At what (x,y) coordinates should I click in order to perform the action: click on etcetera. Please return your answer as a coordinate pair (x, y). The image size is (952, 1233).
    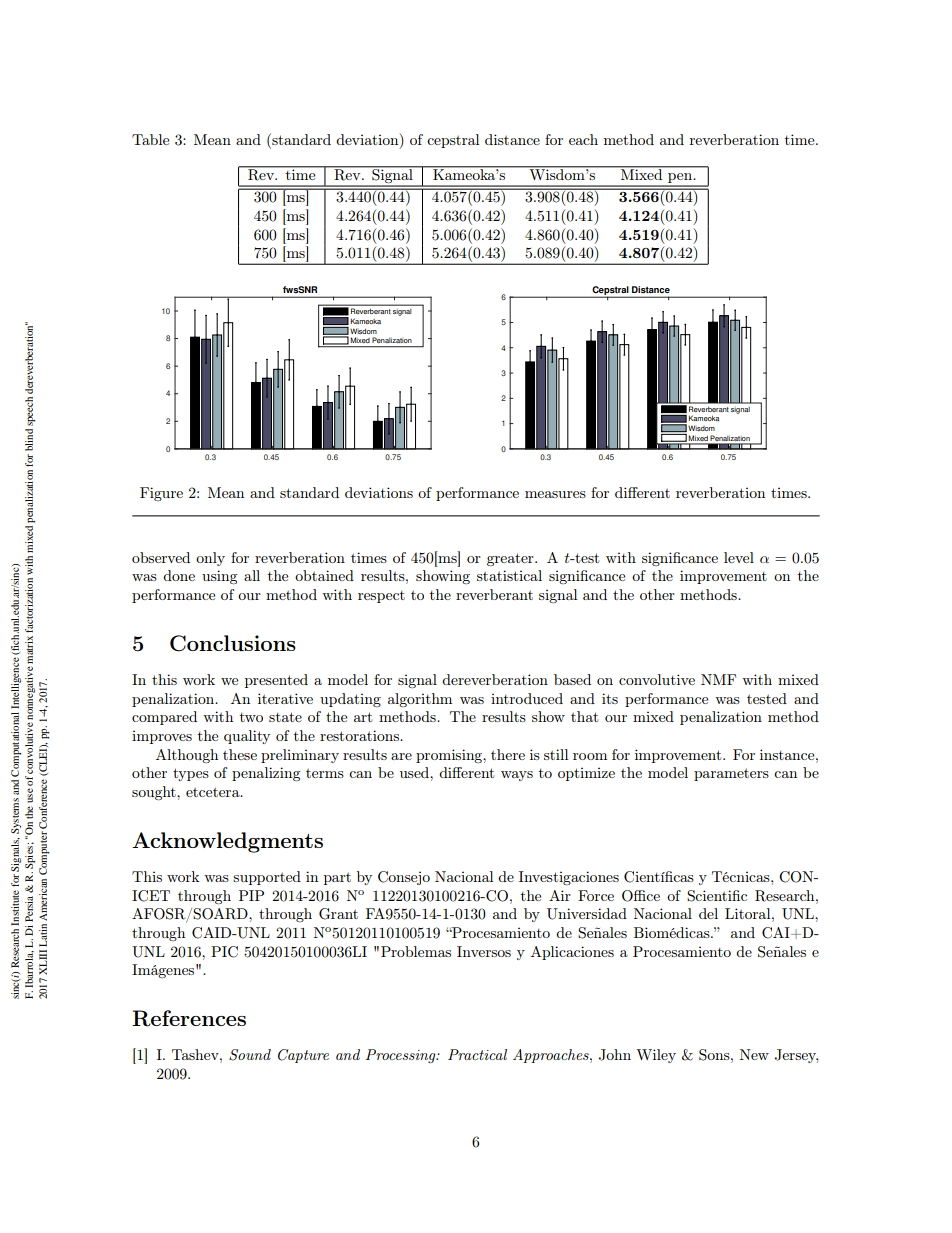
    Looking at the image, I should click on (214, 792).
